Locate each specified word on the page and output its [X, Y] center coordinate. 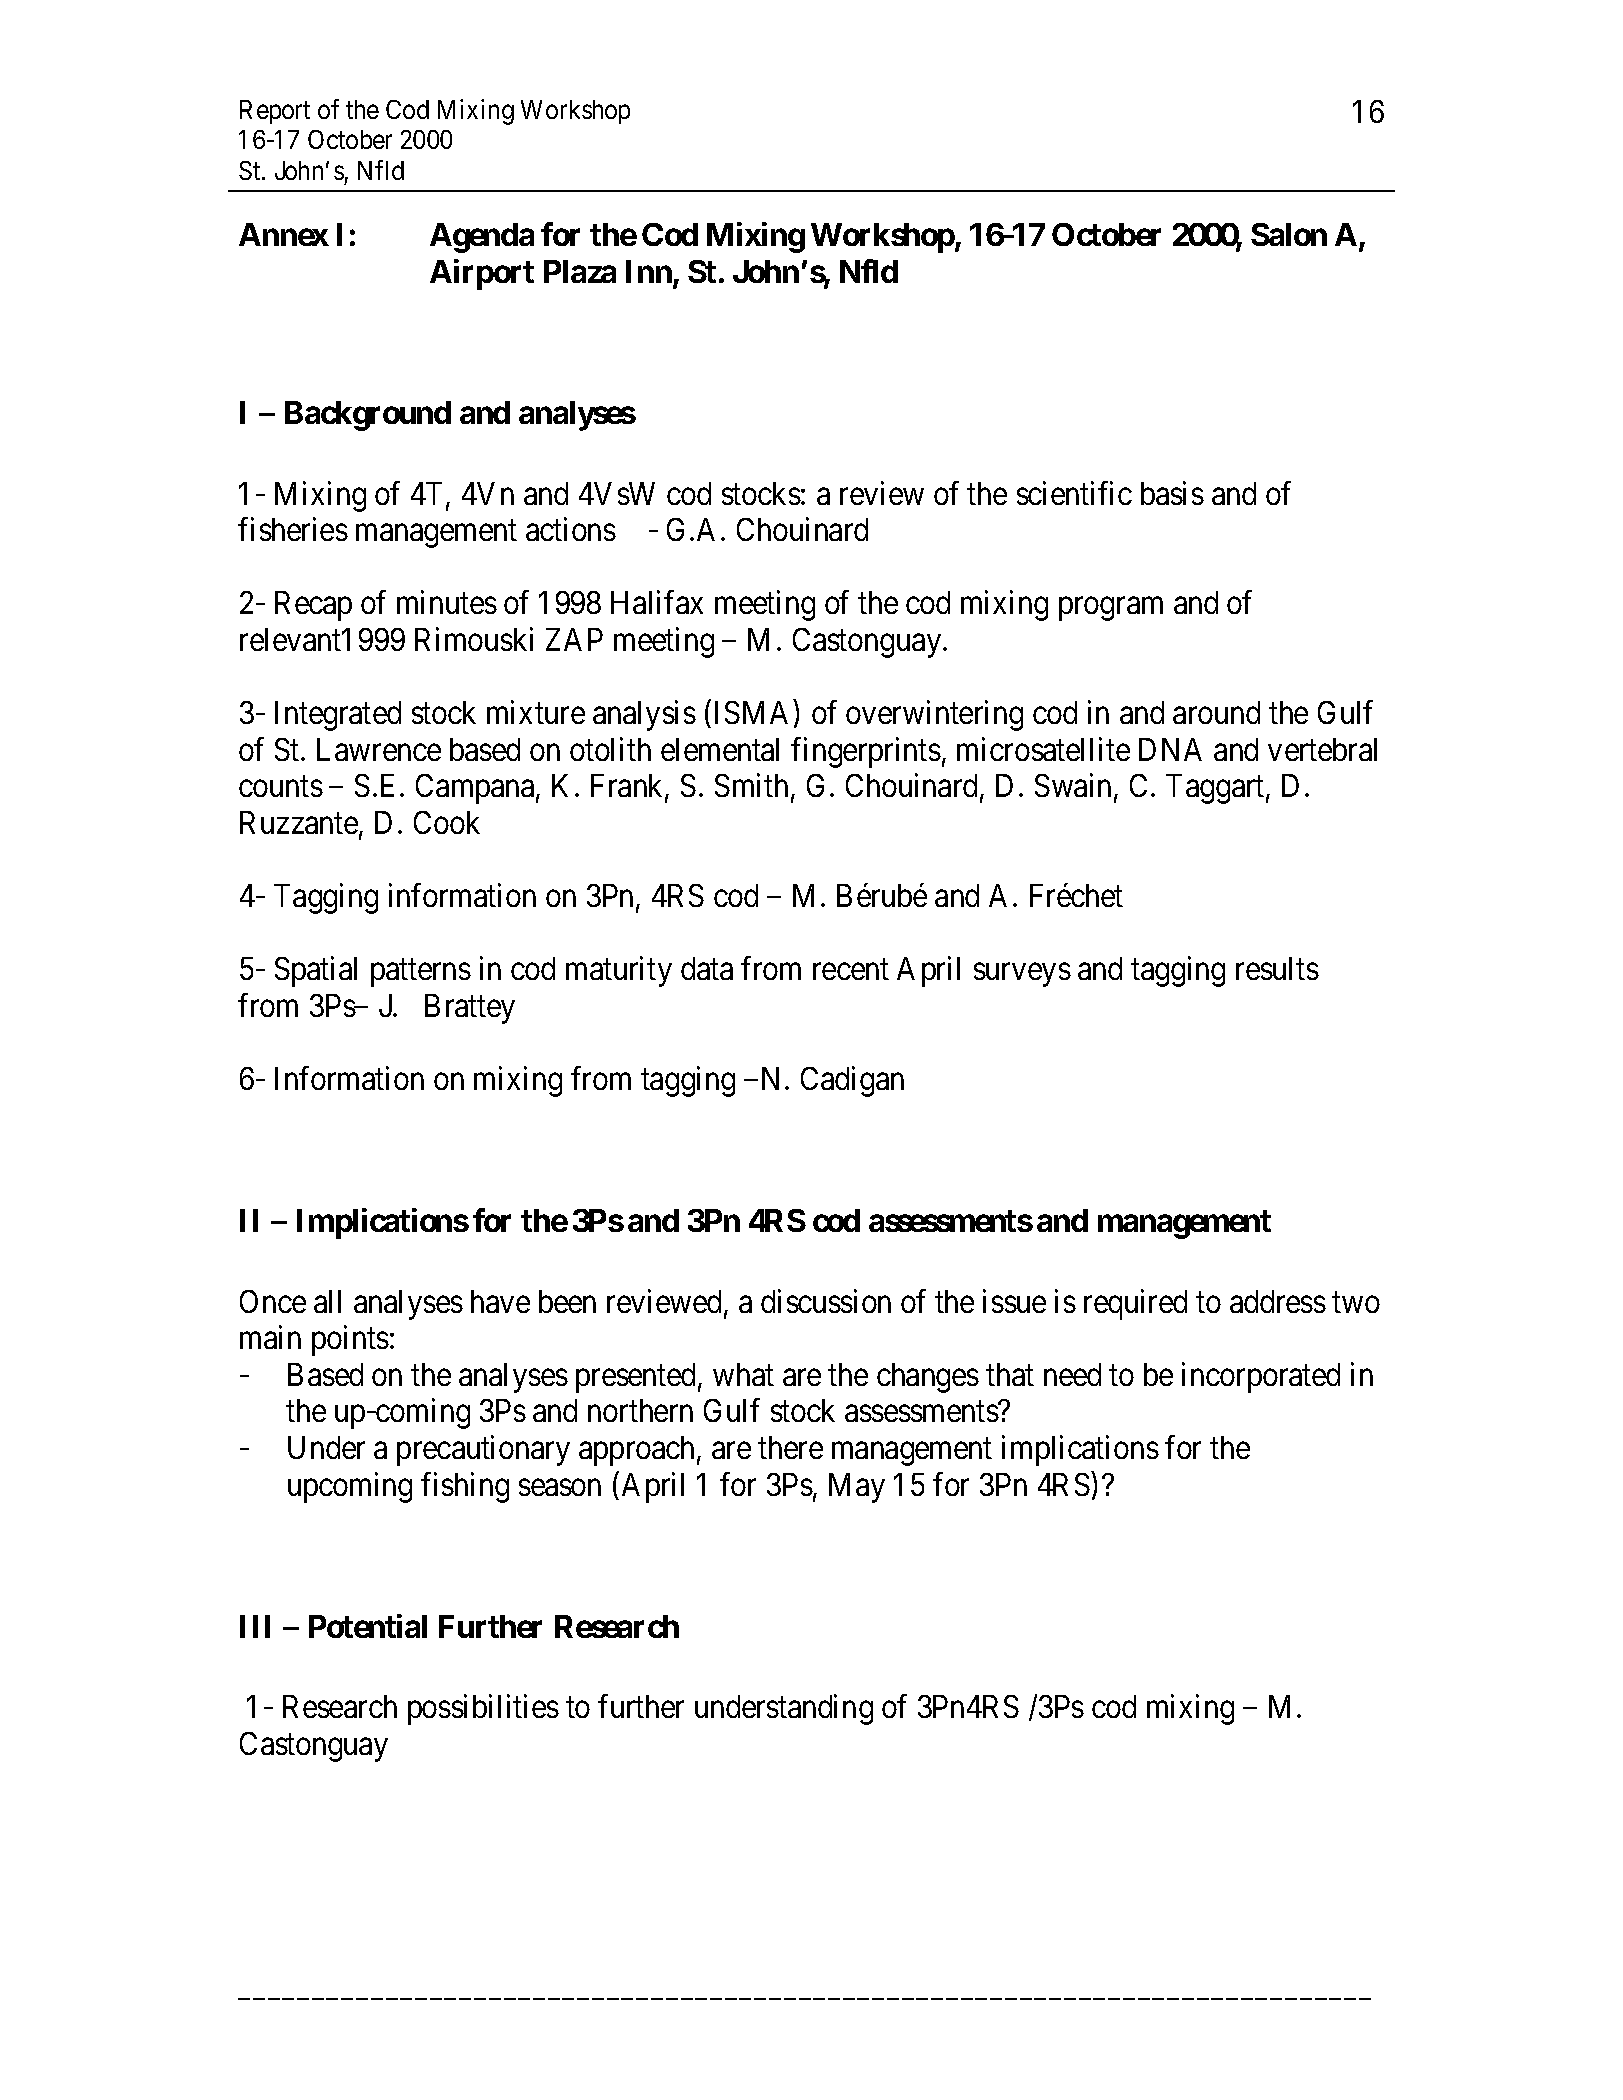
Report [275, 112]
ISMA [755, 714]
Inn [649, 271]
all [327, 1301]
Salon [1289, 234]
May [857, 1488]
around [1216, 712]
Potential [368, 1626]
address [1278, 1301]
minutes [447, 602]
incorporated [1261, 1377]
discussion [826, 1301]
